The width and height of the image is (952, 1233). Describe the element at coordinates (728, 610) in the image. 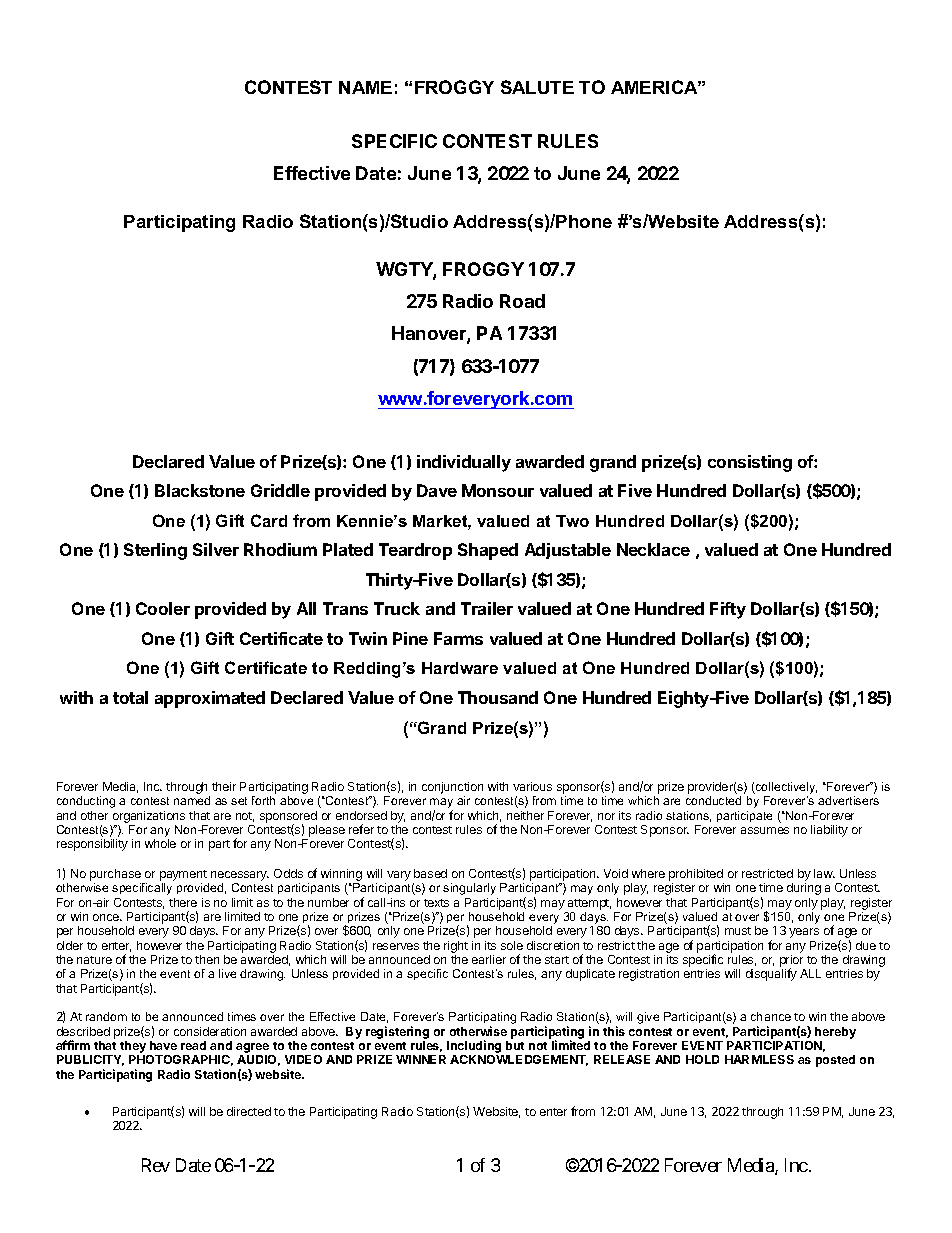

I see `Fifty` at that location.
